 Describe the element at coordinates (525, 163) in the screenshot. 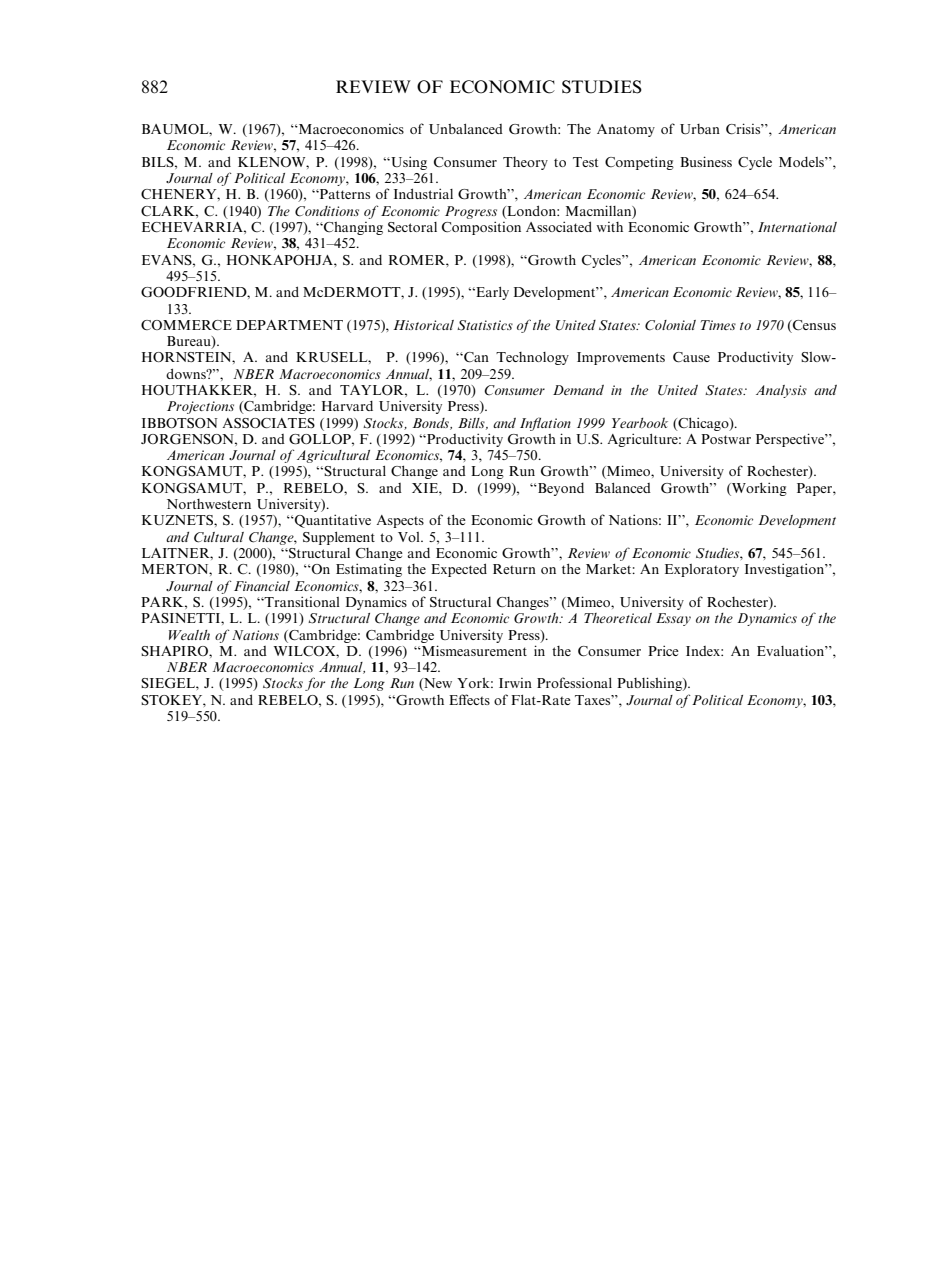

I see `Theory` at that location.
